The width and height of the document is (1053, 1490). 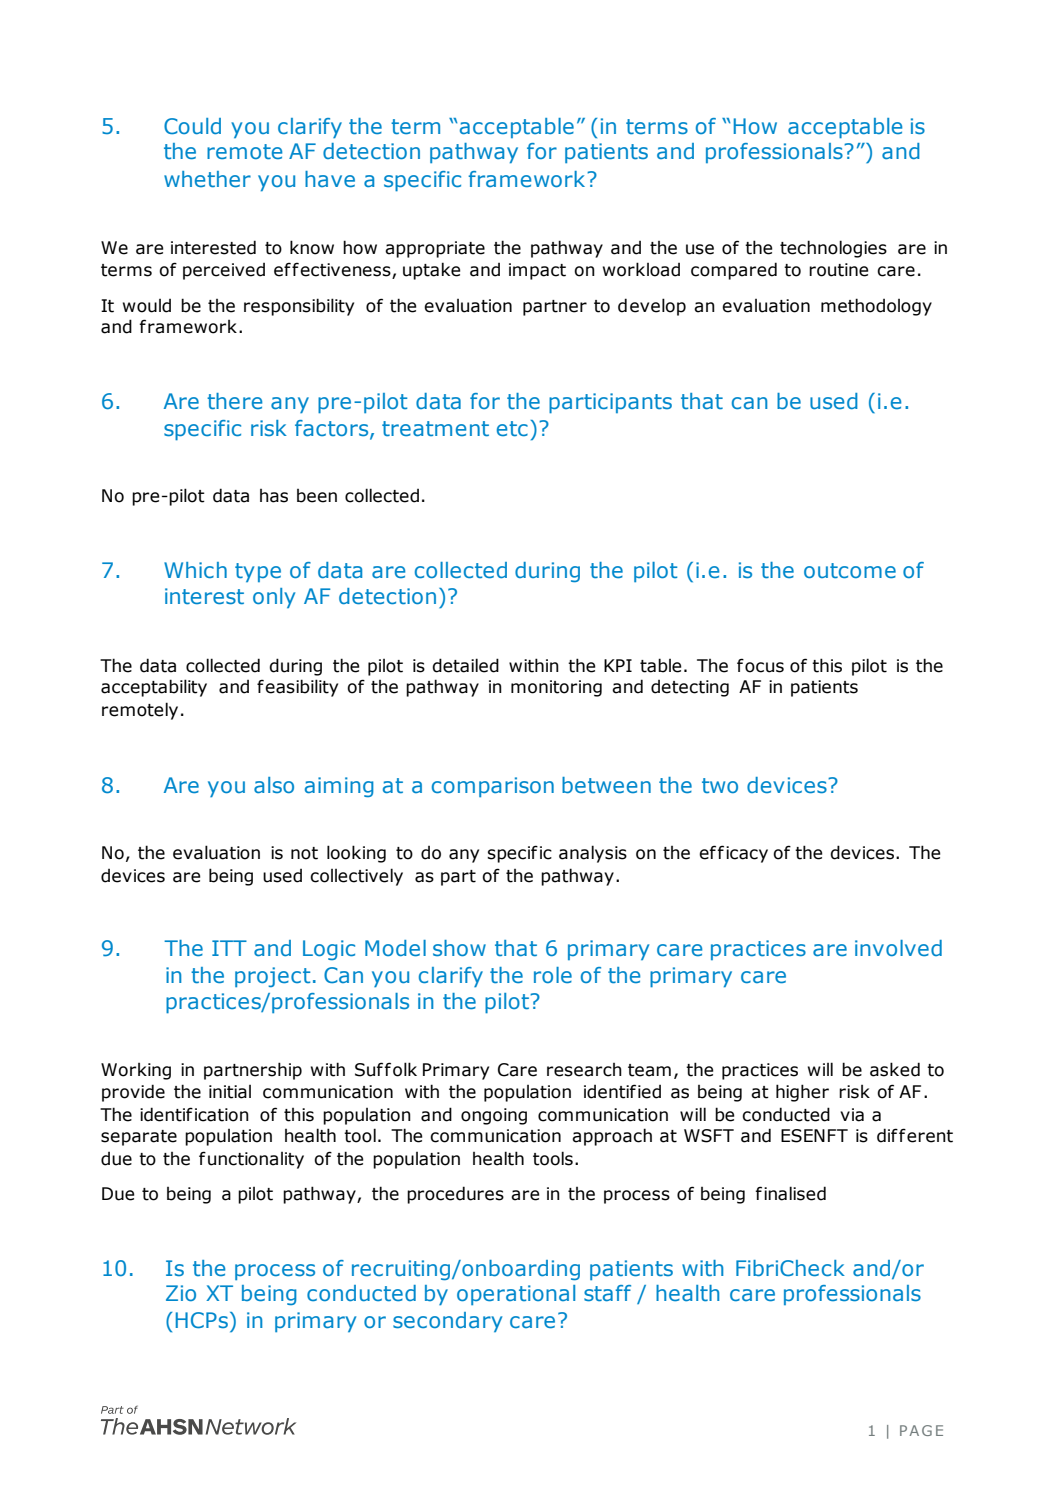 What do you see at coordinates (234, 401) in the document?
I see `there` at bounding box center [234, 401].
